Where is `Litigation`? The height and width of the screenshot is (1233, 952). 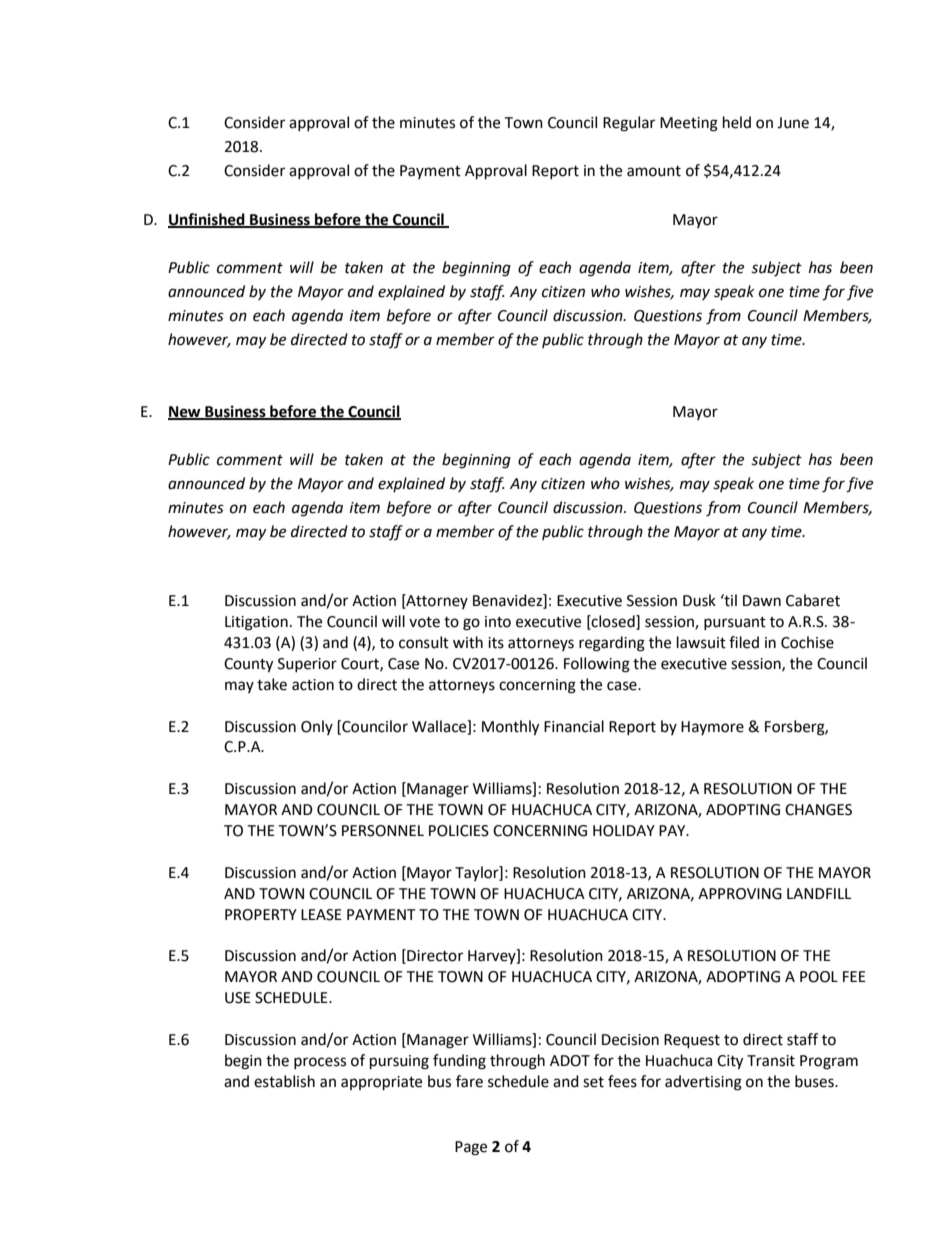 Litigation is located at coordinates (256, 623).
